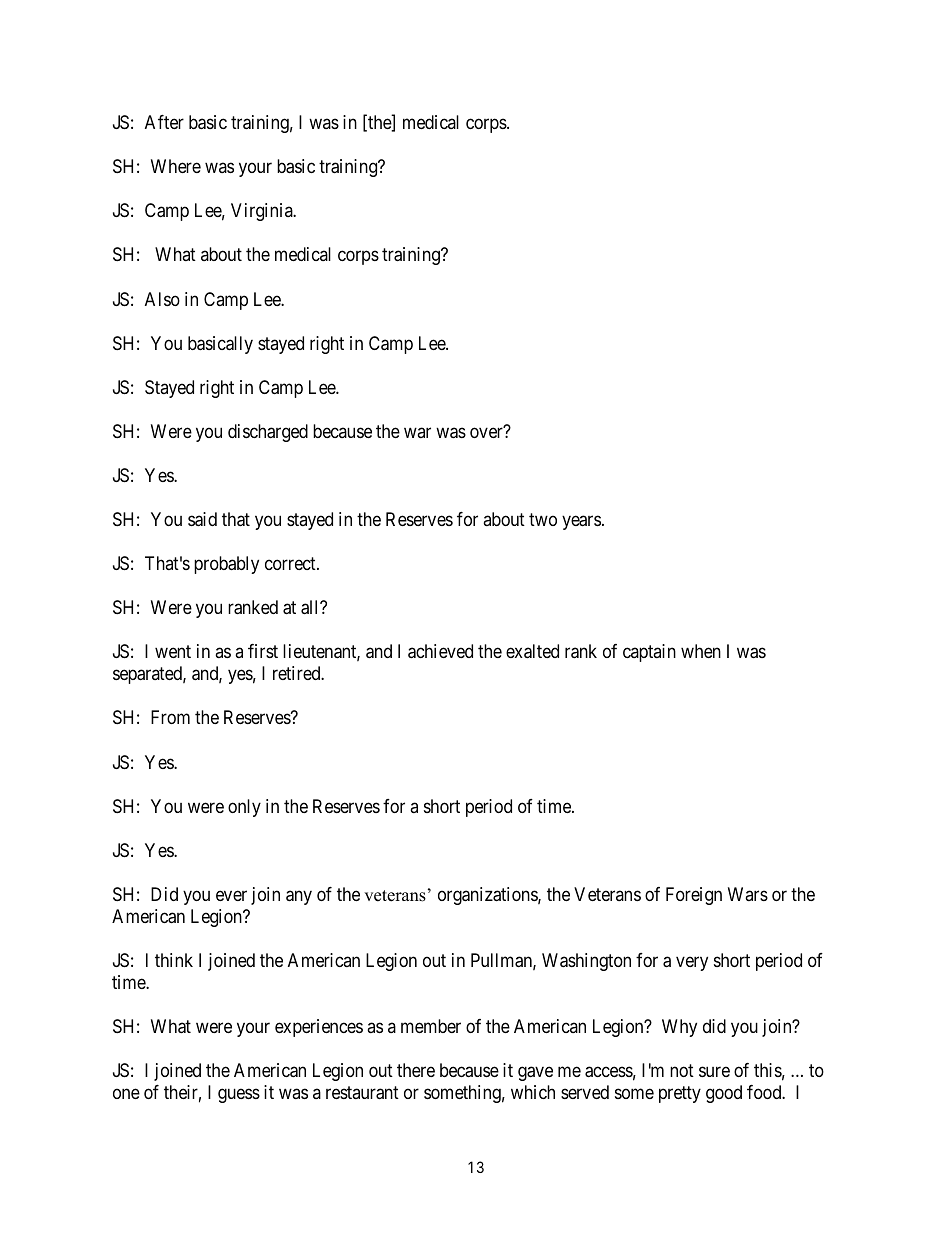  Describe the element at coordinates (176, 166) in the screenshot. I see `Where` at that location.
